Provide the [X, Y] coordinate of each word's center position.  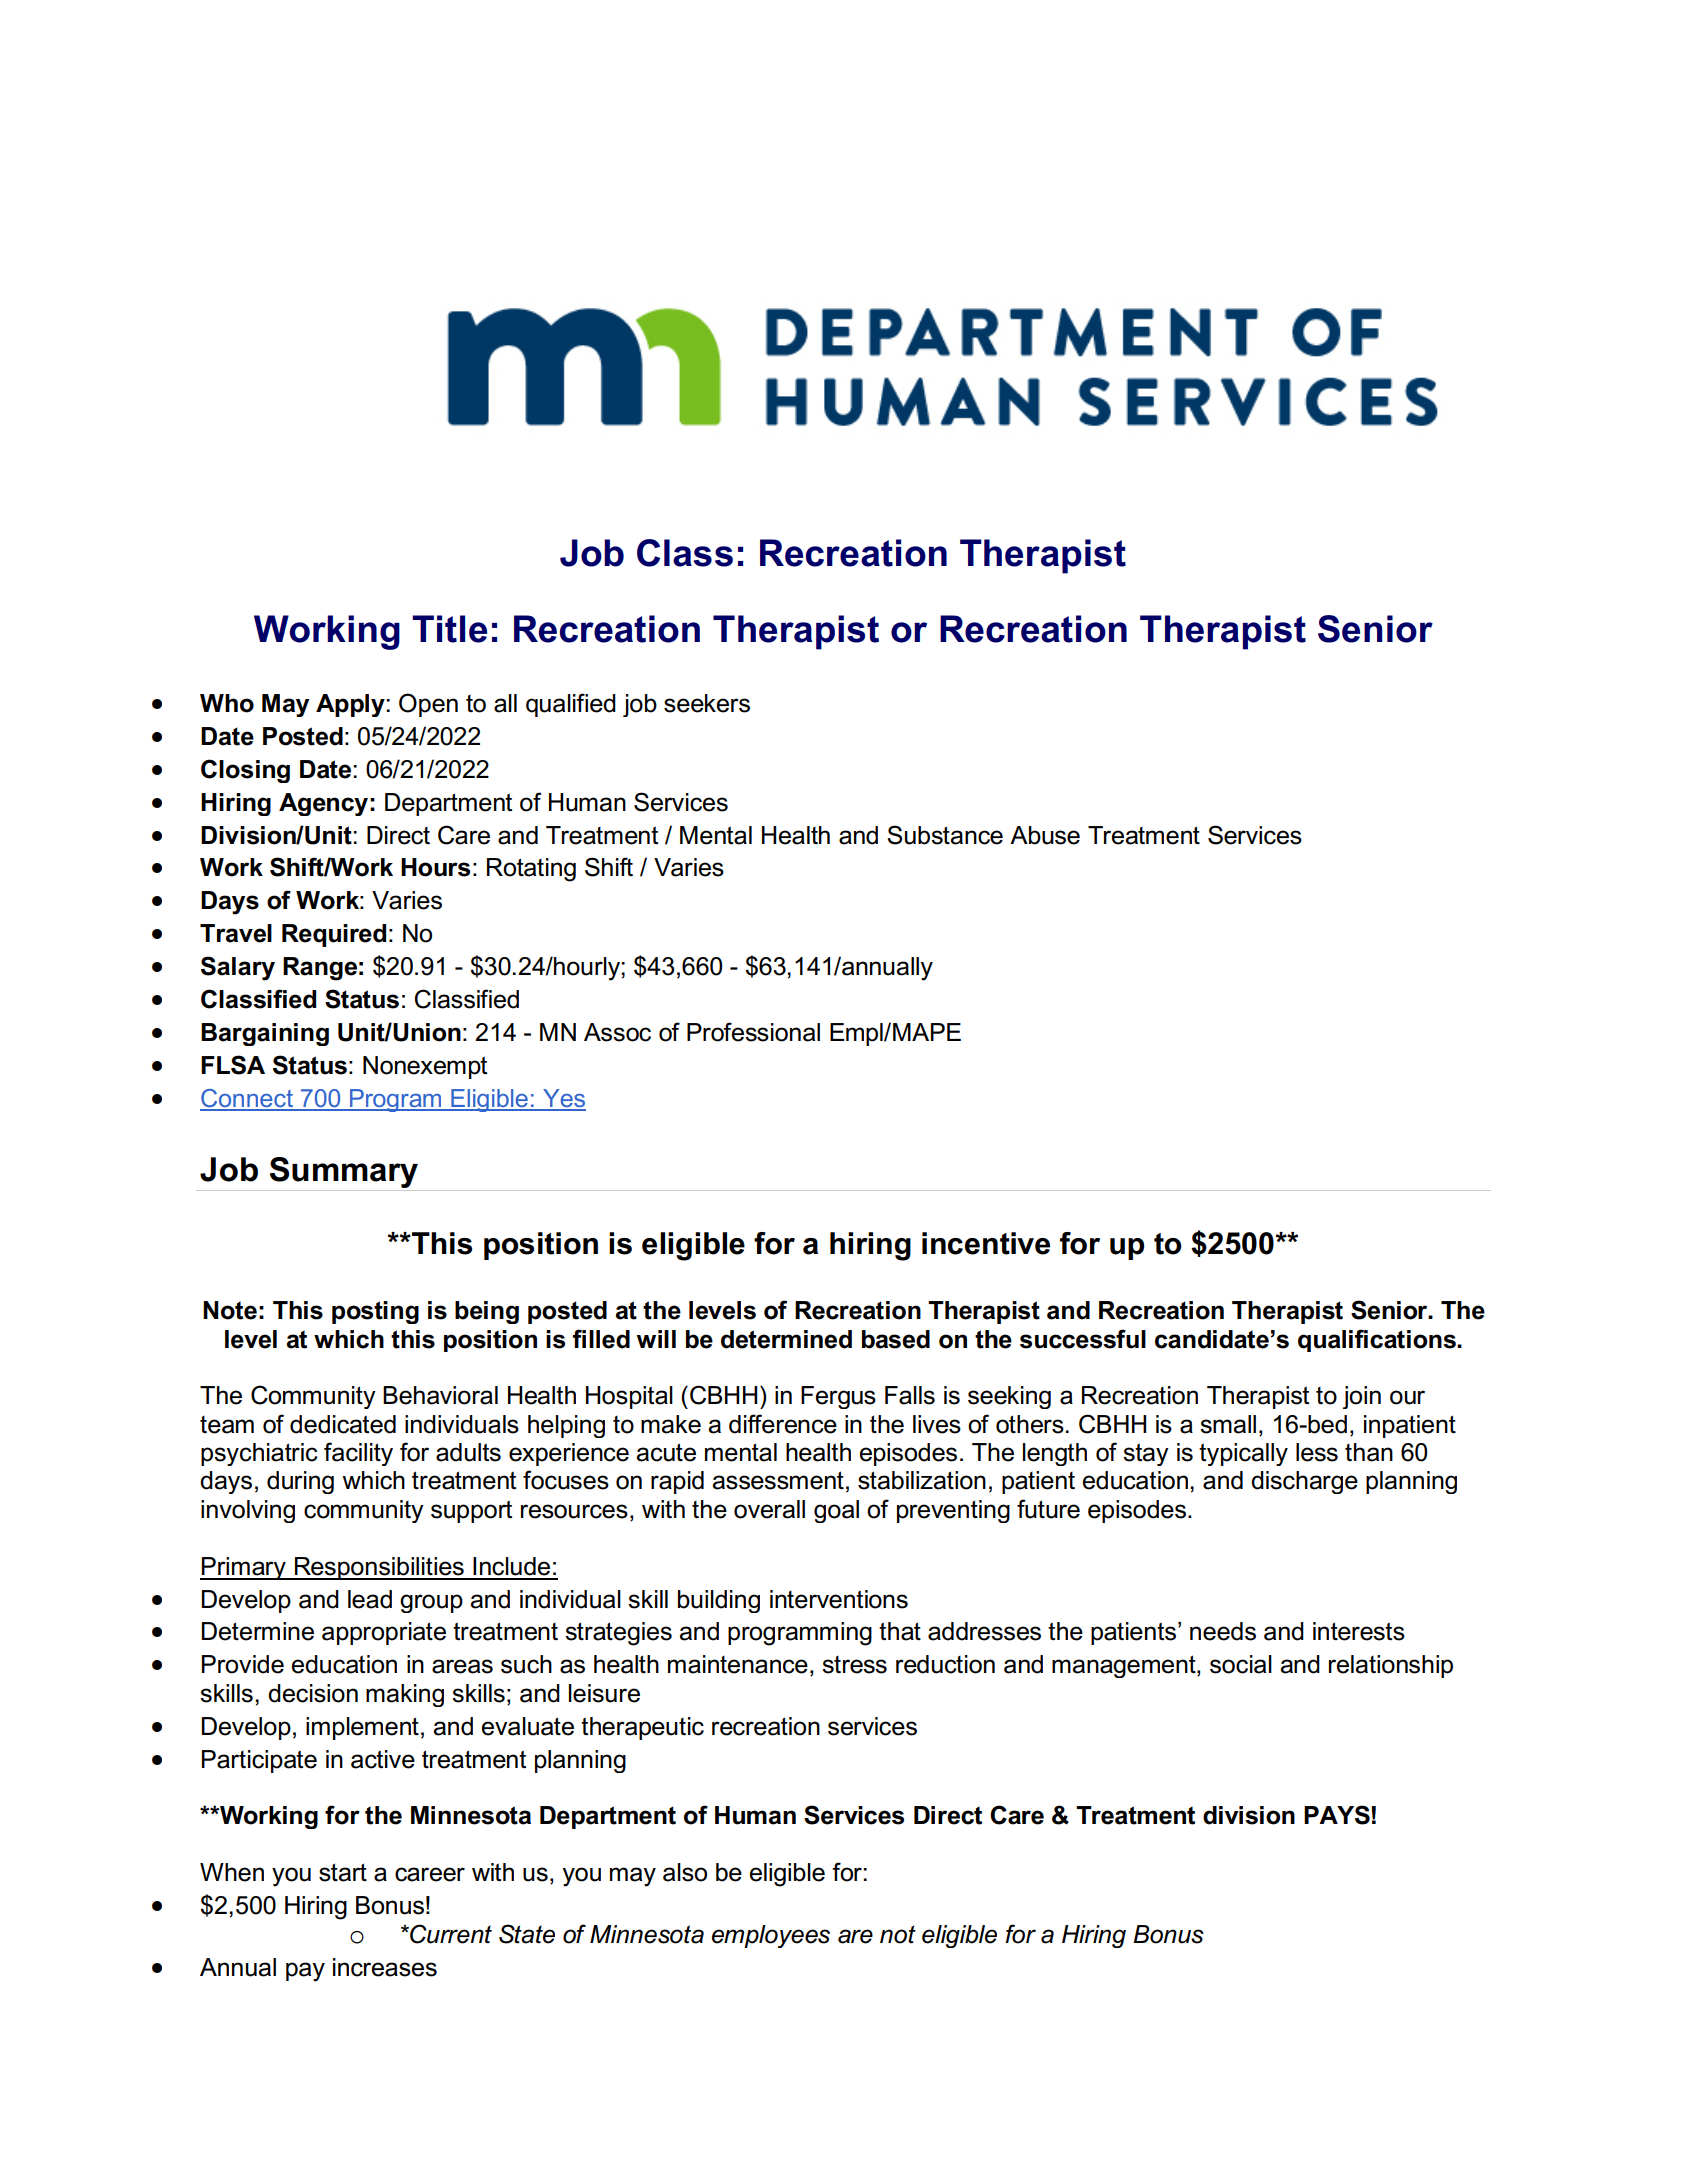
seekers [707, 703]
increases [385, 1967]
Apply [350, 705]
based [896, 1339]
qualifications [1378, 1340]
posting [375, 1312]
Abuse [1045, 835]
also [685, 1872]
